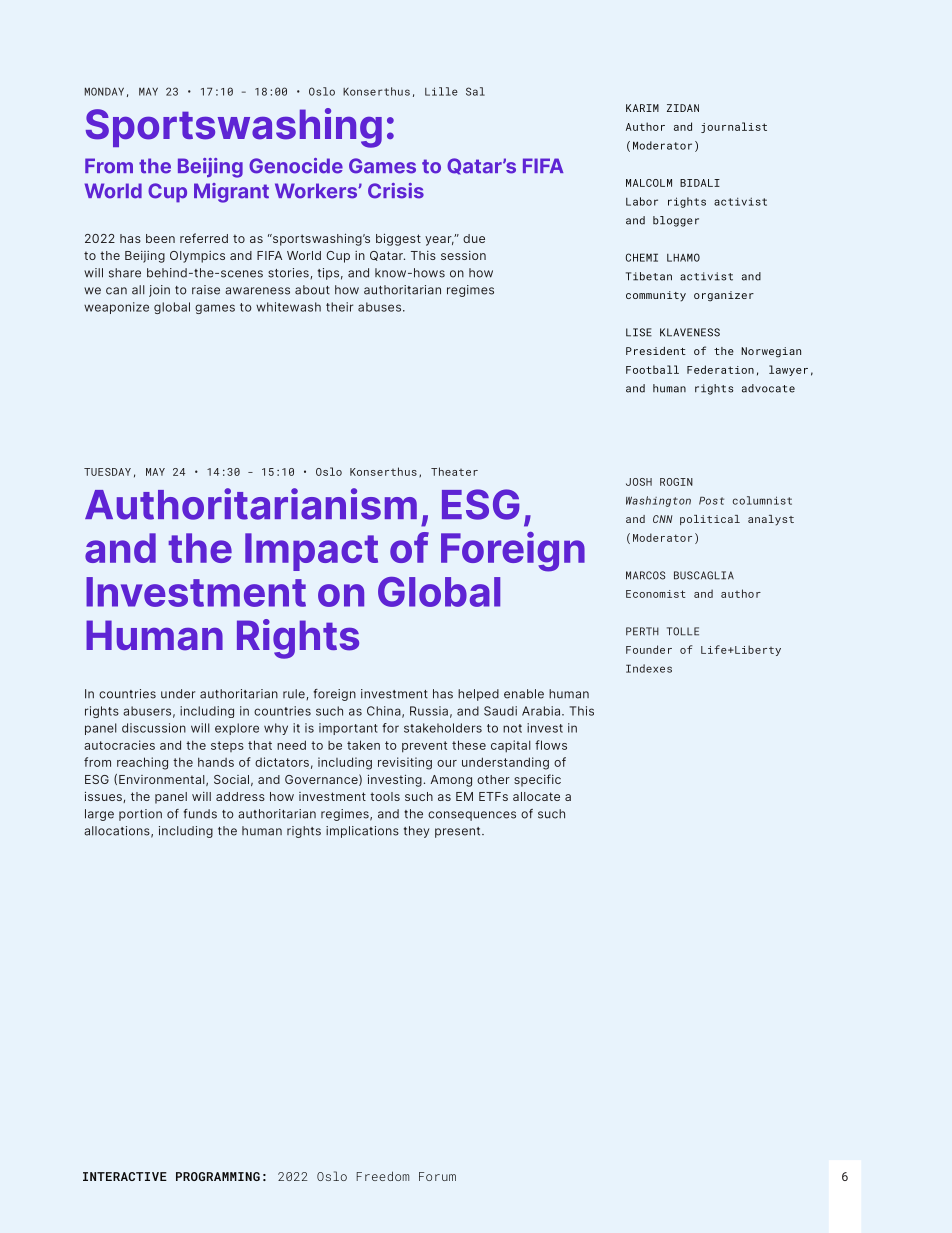 The image size is (952, 1233). Describe the element at coordinates (104, 91) in the page. I see `MONDAY` at that location.
